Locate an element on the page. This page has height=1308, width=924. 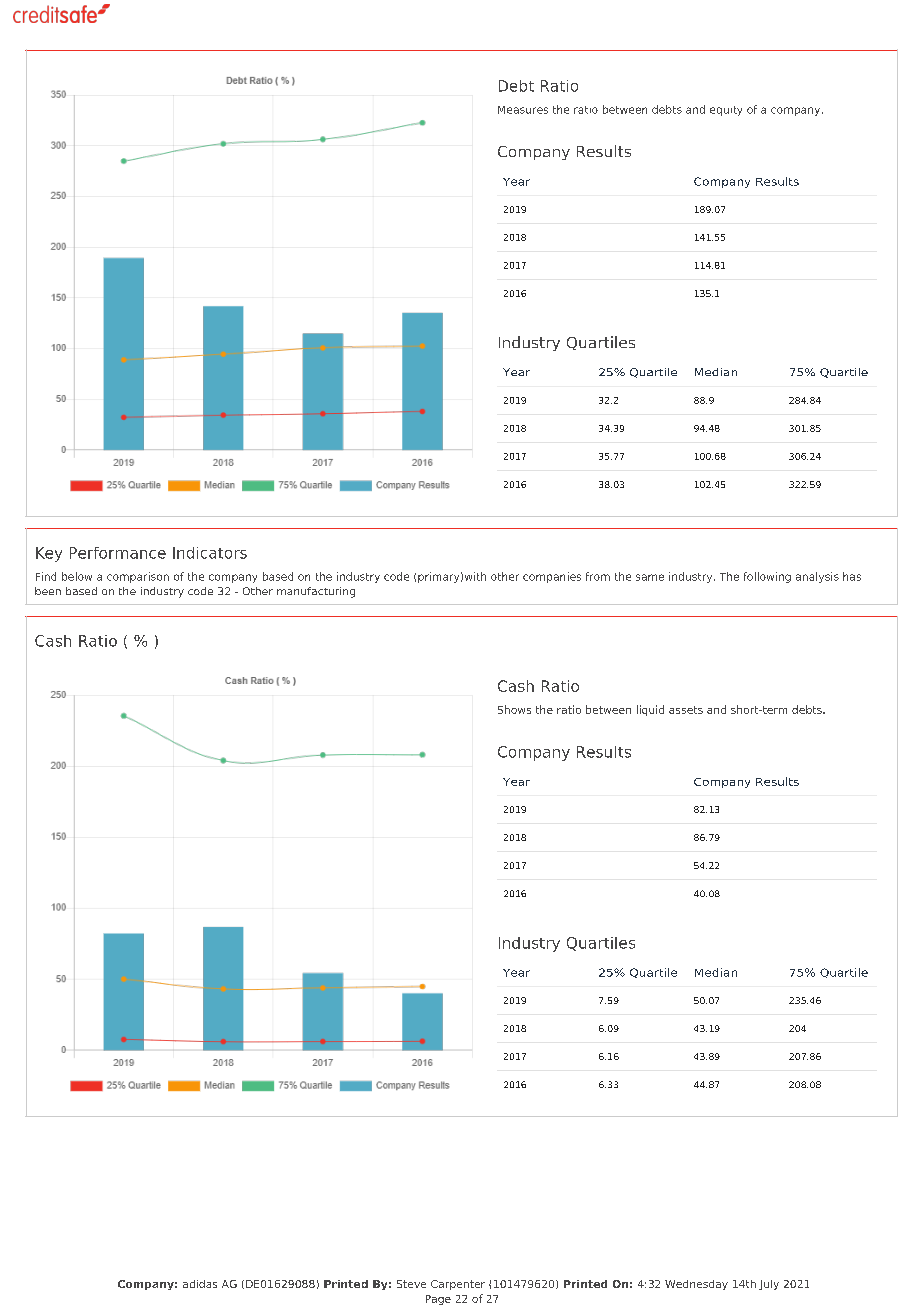
comparison is located at coordinates (138, 577).
